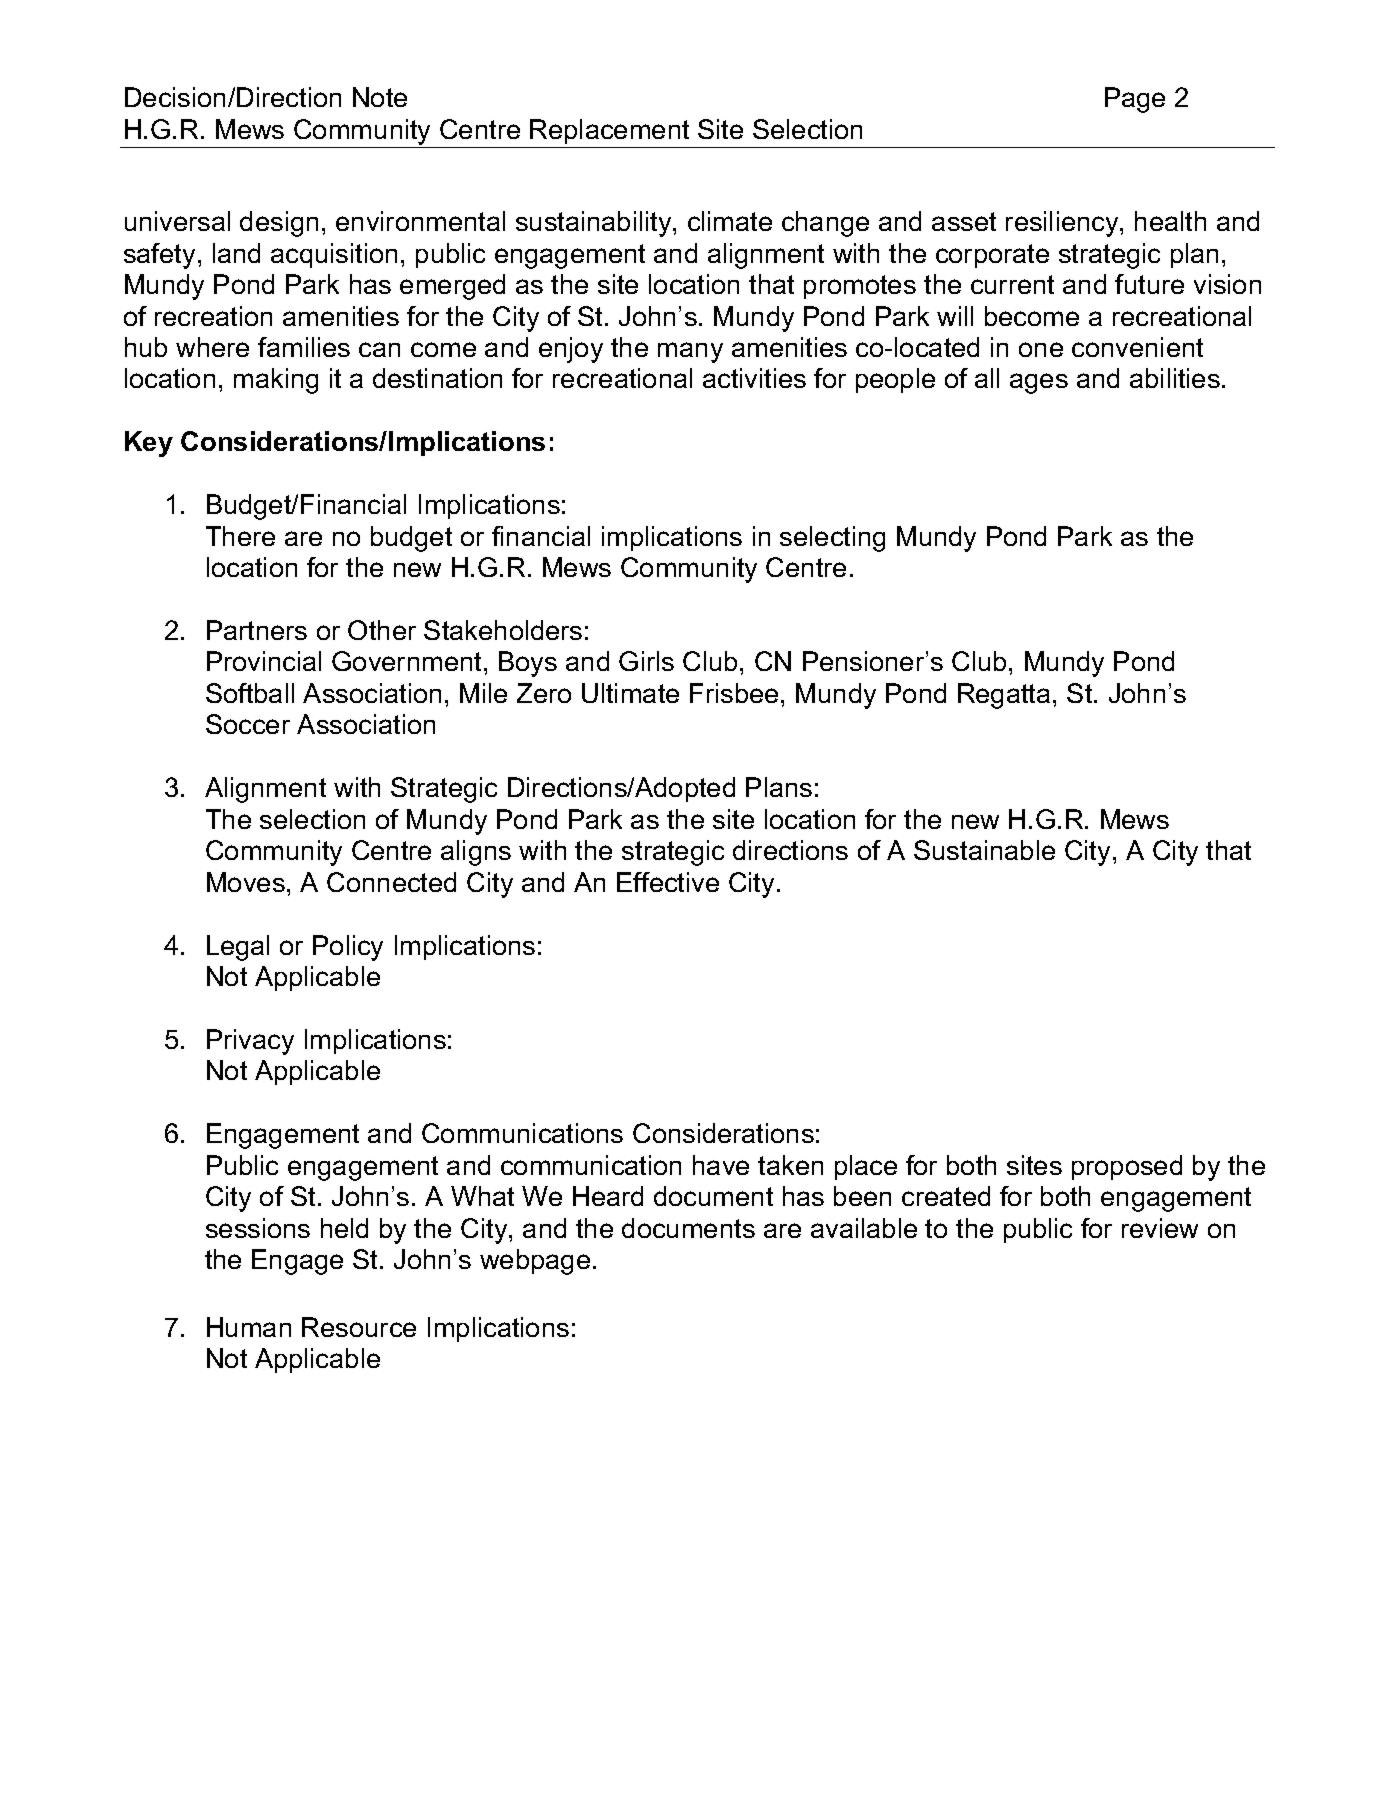 The image size is (1395, 1805). I want to click on Human, so click(249, 1327).
